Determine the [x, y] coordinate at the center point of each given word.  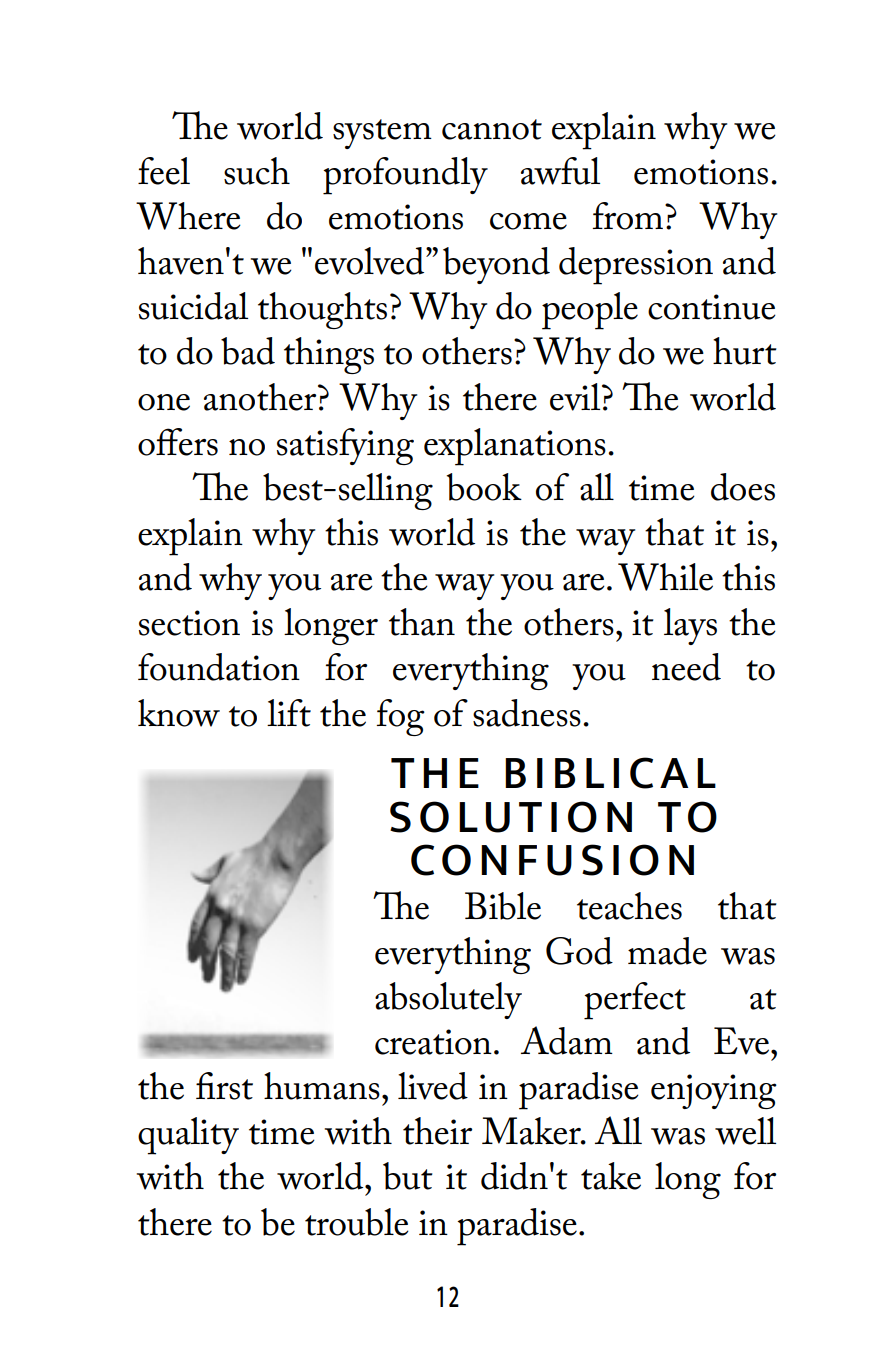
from [628, 216]
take [611, 1176]
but [408, 1176]
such [257, 171]
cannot [492, 129]
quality [188, 1136]
